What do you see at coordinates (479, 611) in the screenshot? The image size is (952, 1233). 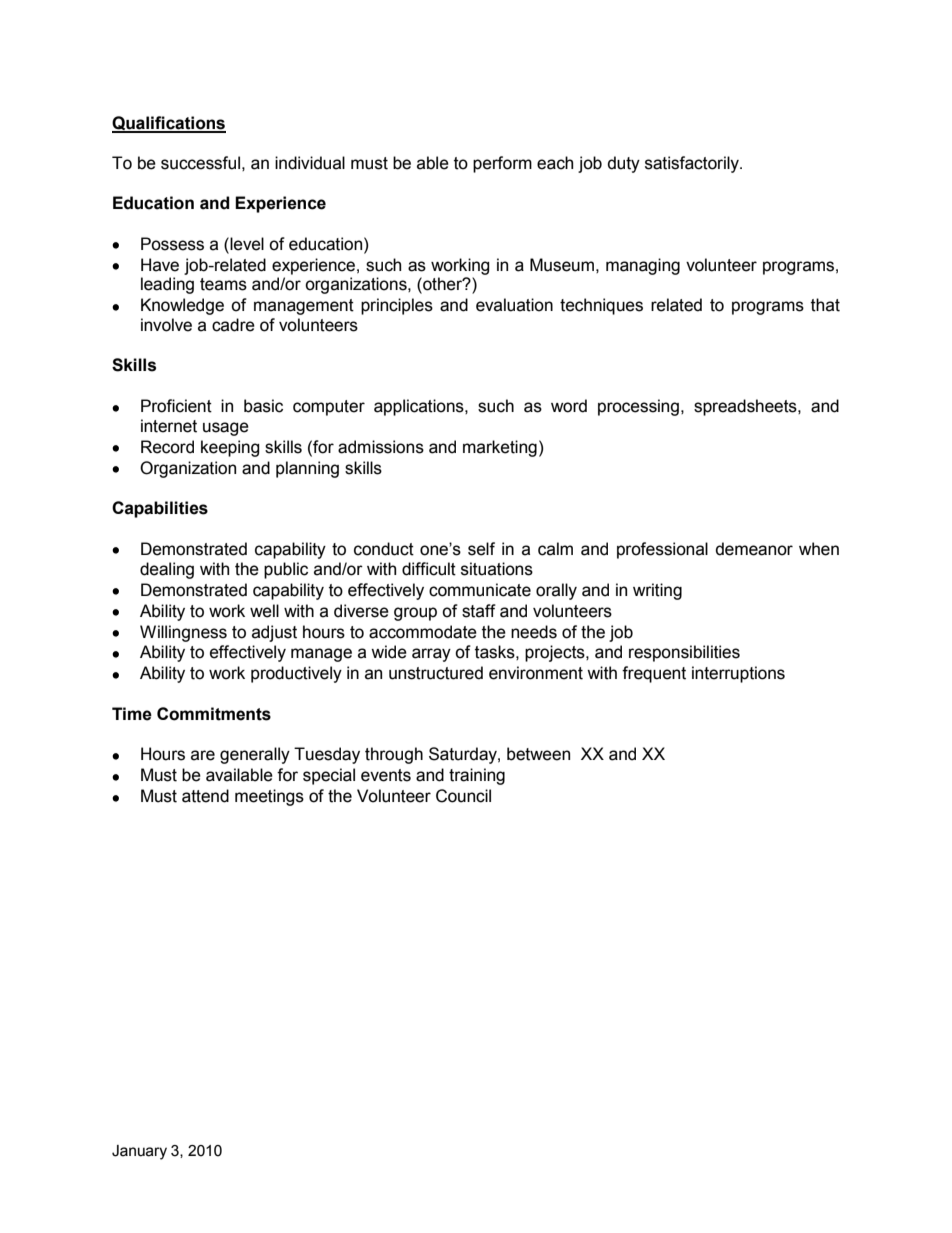 I see `staff` at bounding box center [479, 611].
